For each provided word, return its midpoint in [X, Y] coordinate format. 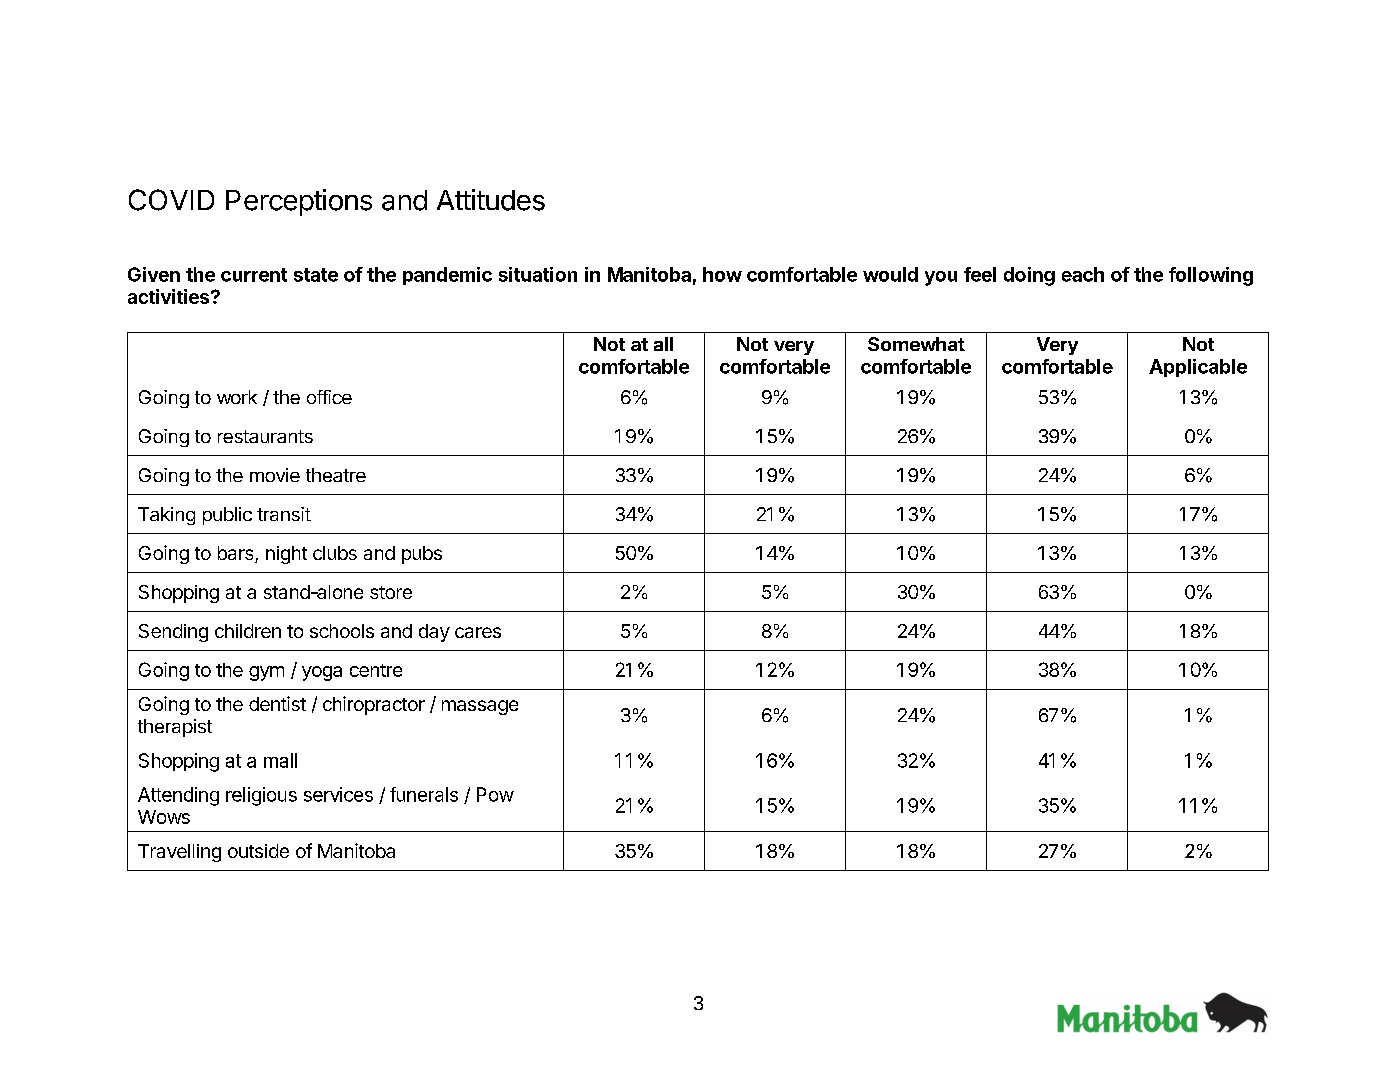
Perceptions [299, 202]
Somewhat [916, 344]
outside [258, 851]
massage [480, 707]
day [434, 633]
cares [478, 632]
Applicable [1198, 368]
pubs [422, 555]
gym [266, 673]
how [722, 274]
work [237, 397]
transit [284, 514]
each [1083, 274]
